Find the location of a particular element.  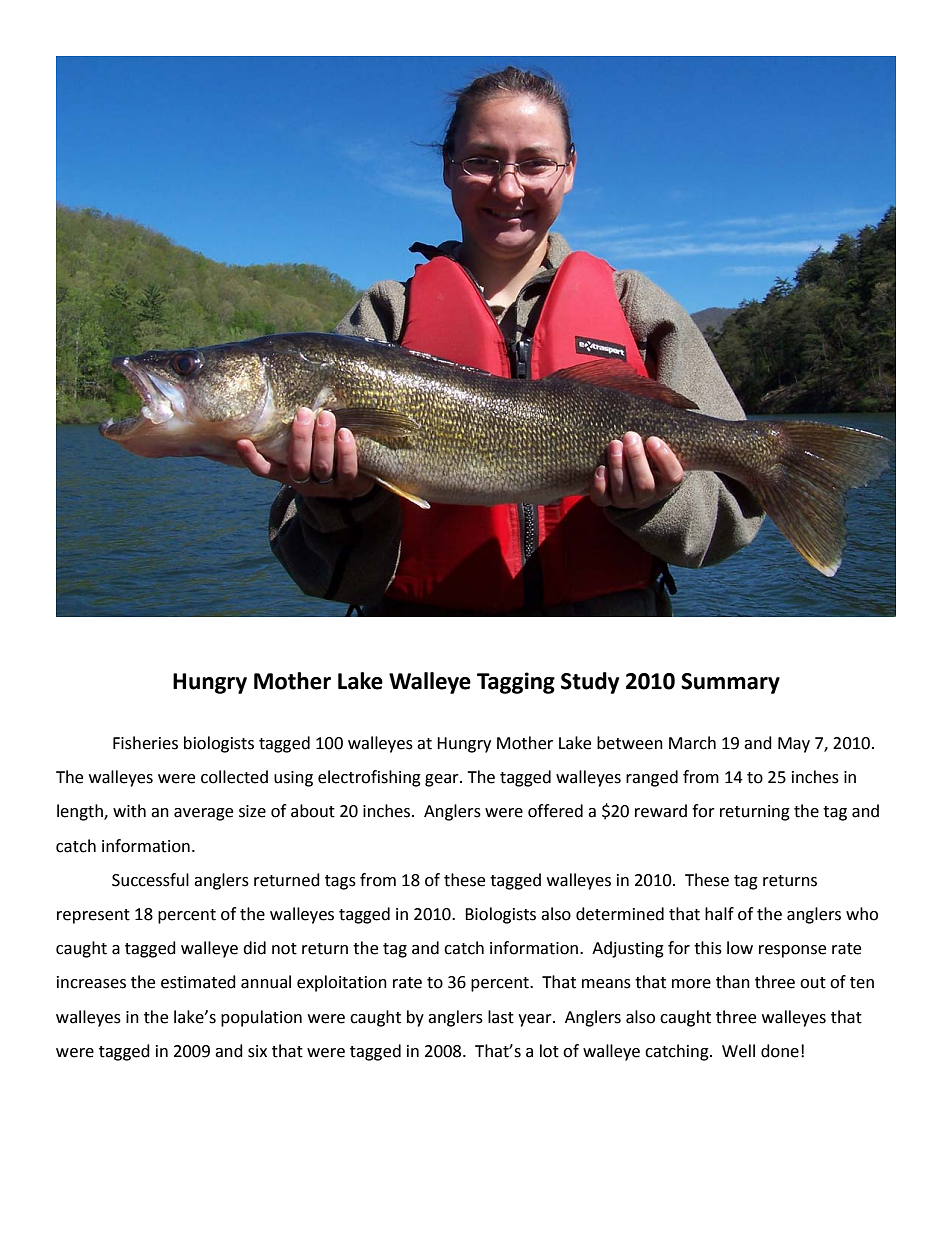

Successful is located at coordinates (150, 880).
